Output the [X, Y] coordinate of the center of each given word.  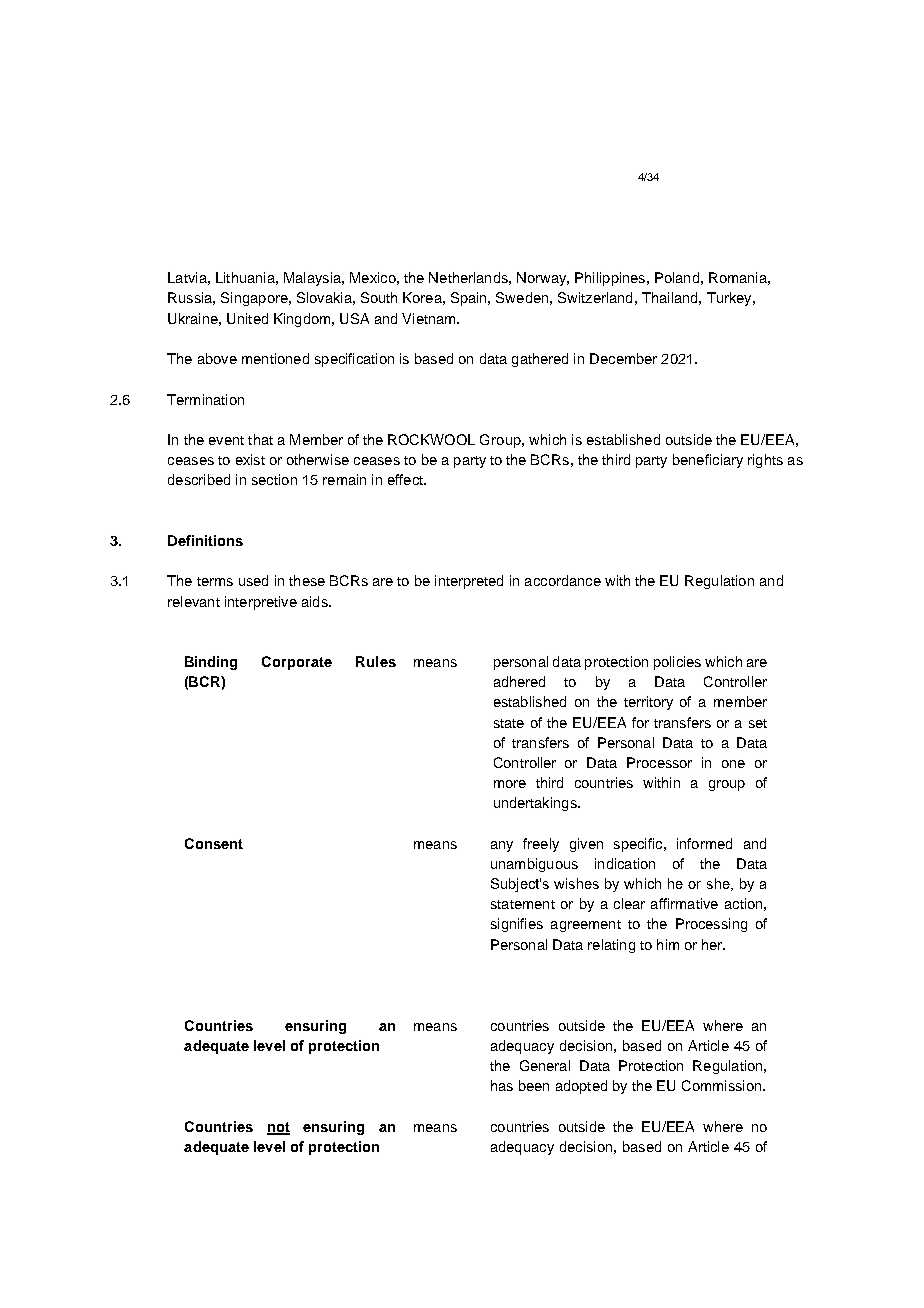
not [278, 1128]
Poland [677, 277]
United [247, 318]
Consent [214, 843]
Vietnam [430, 318]
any [502, 846]
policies [677, 663]
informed [704, 843]
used [253, 580]
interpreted [469, 582]
